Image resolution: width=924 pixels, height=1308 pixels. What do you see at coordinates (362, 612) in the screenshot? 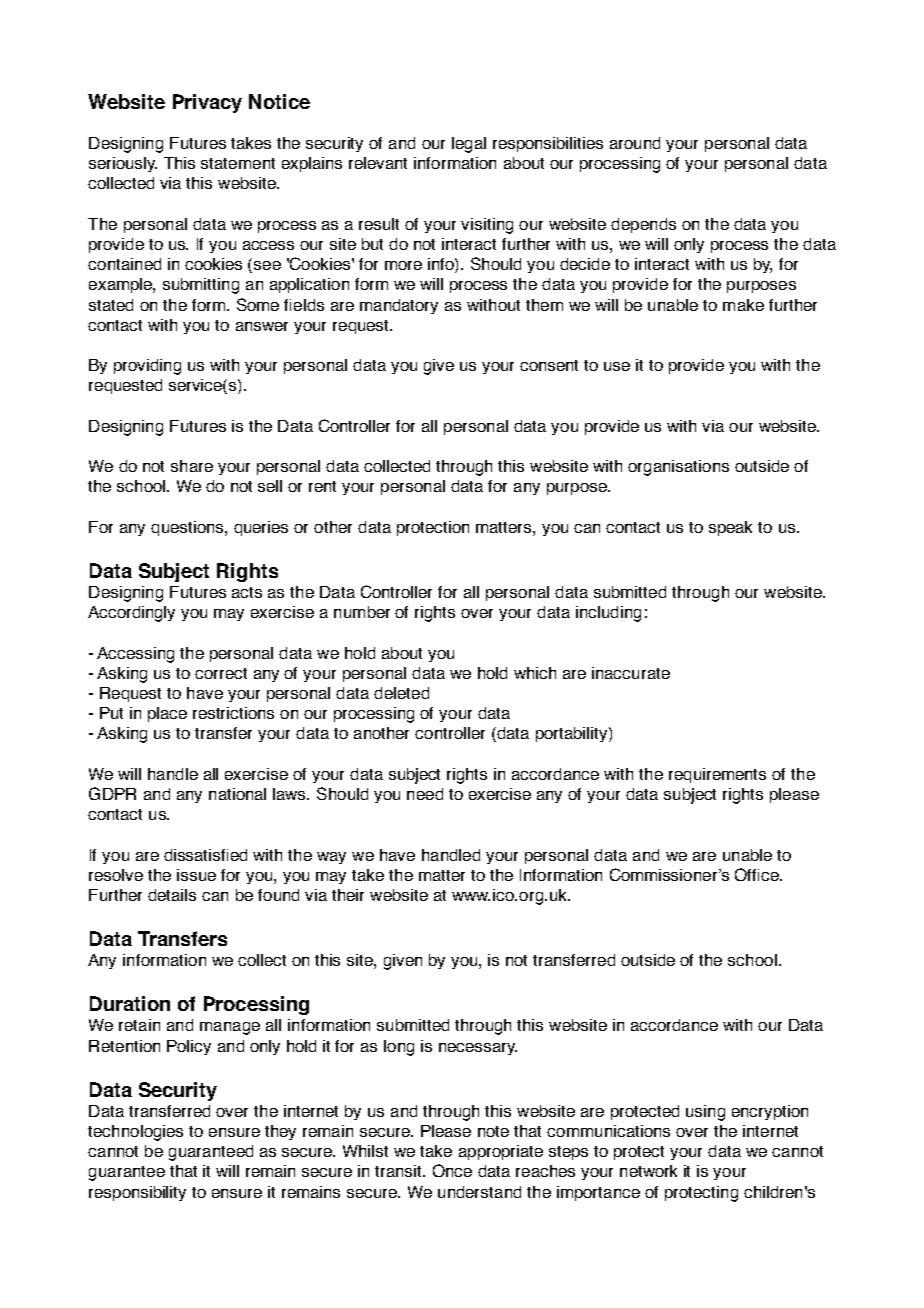
I see `number` at bounding box center [362, 612].
